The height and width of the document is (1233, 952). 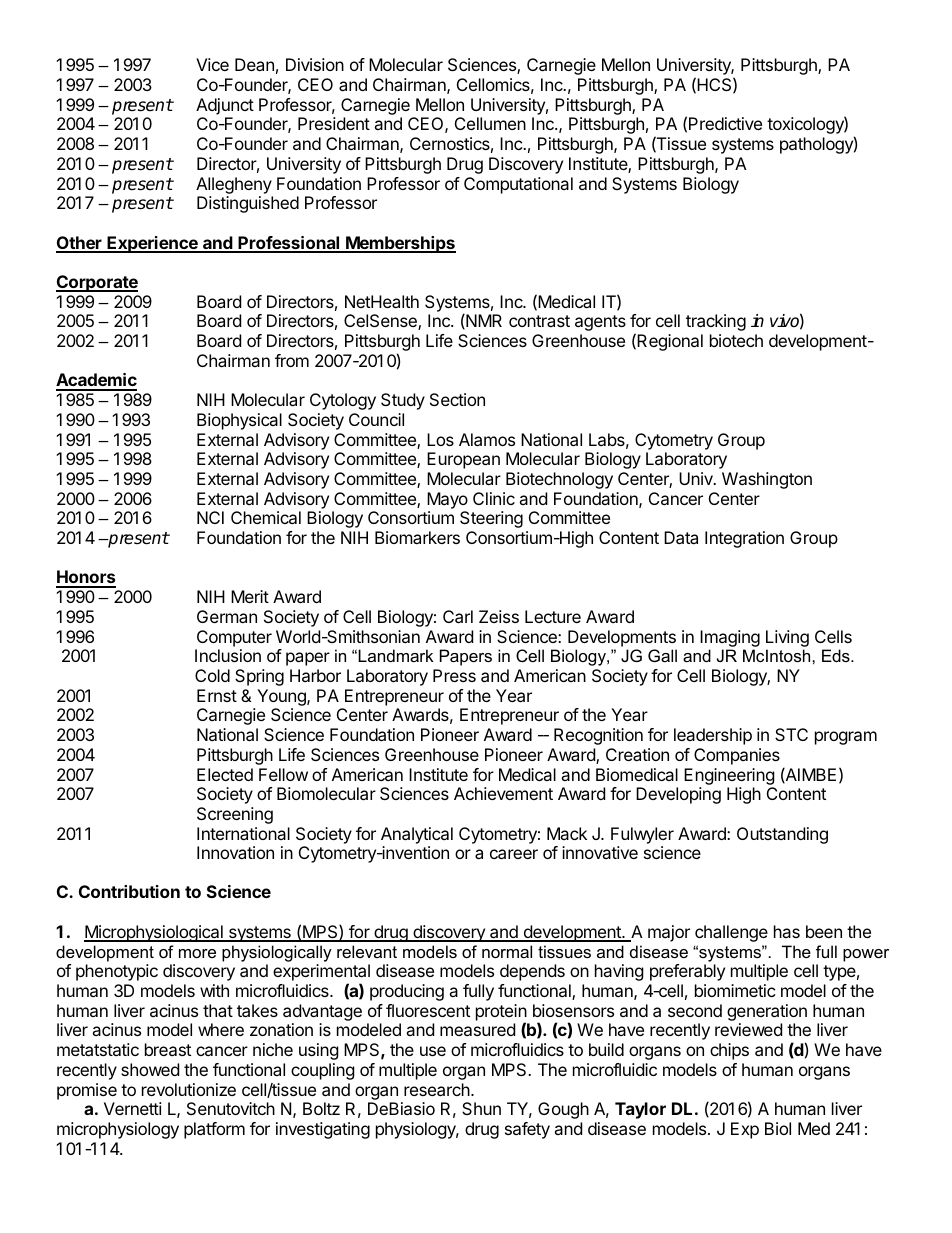 I want to click on revolutionize, so click(x=189, y=1089).
